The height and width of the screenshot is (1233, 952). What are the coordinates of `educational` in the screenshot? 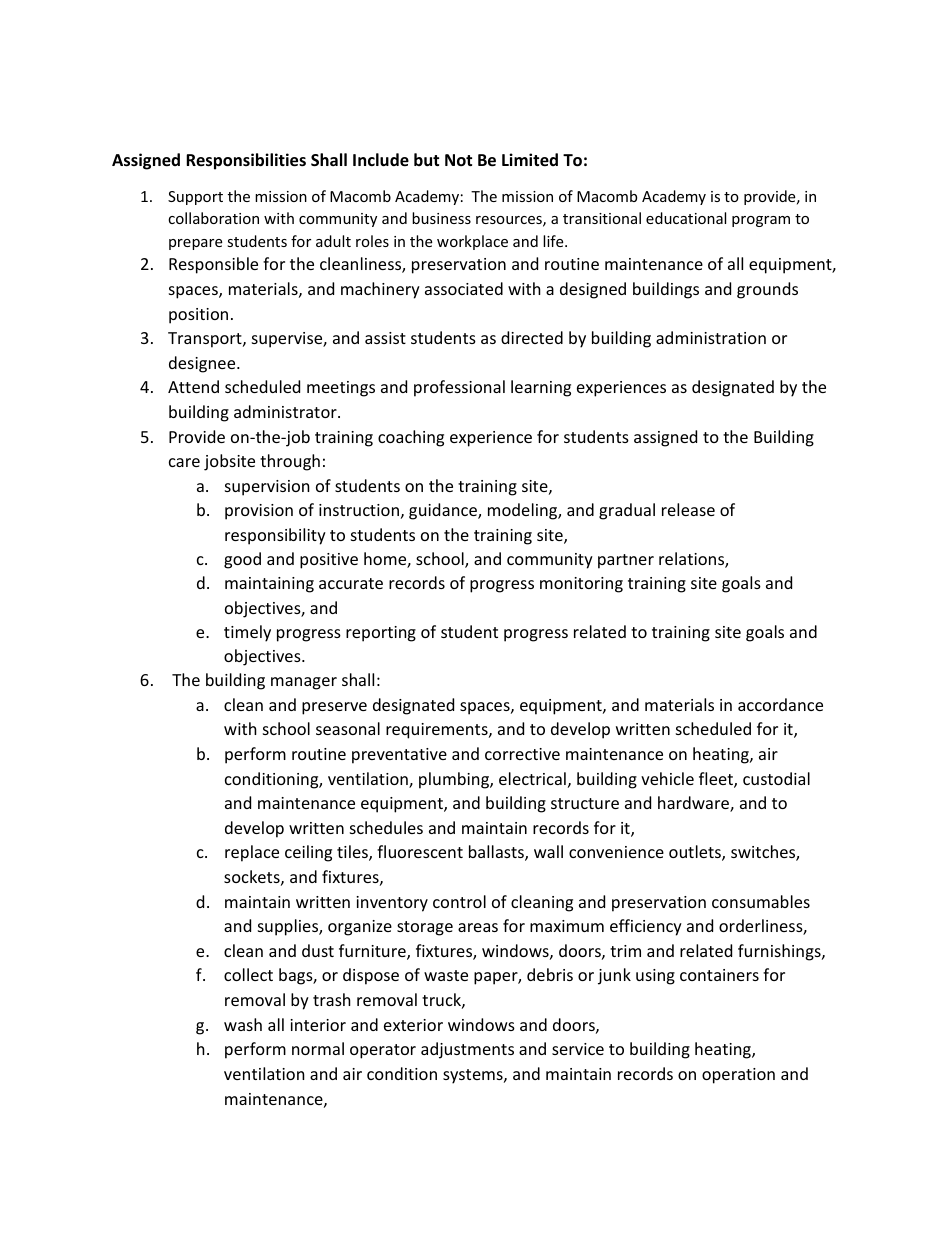 It's located at (686, 218).
